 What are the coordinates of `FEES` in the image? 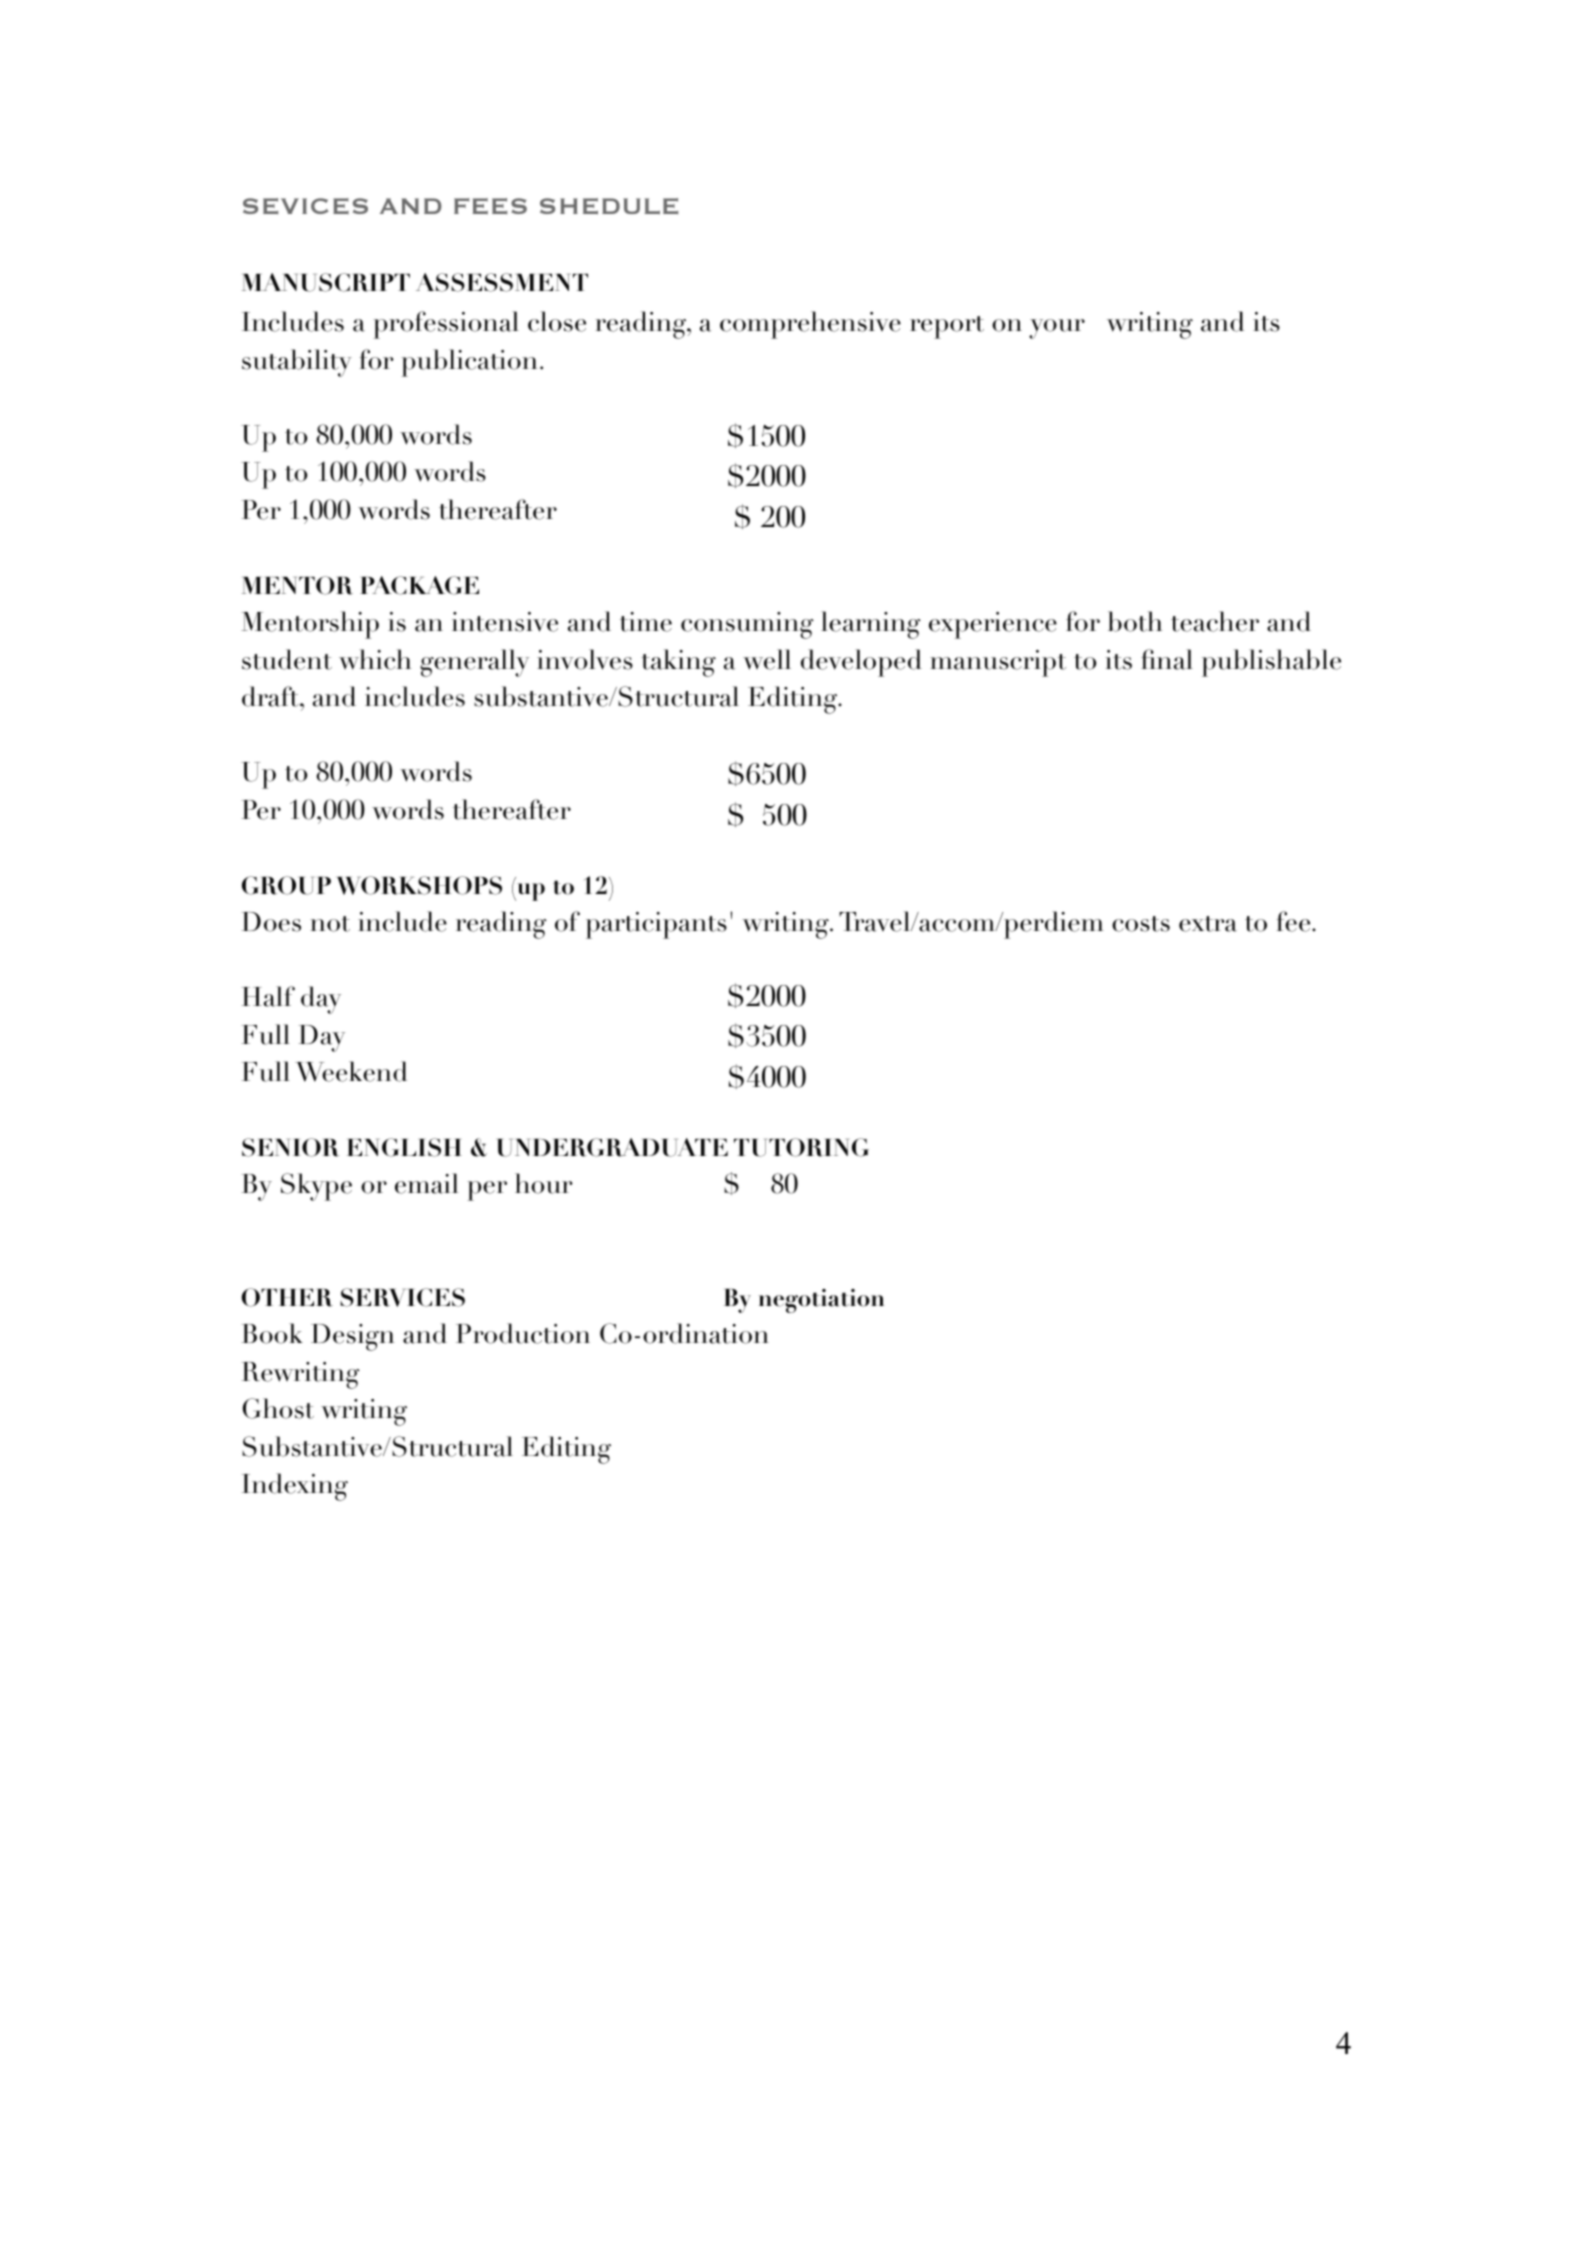 It's located at (490, 206).
